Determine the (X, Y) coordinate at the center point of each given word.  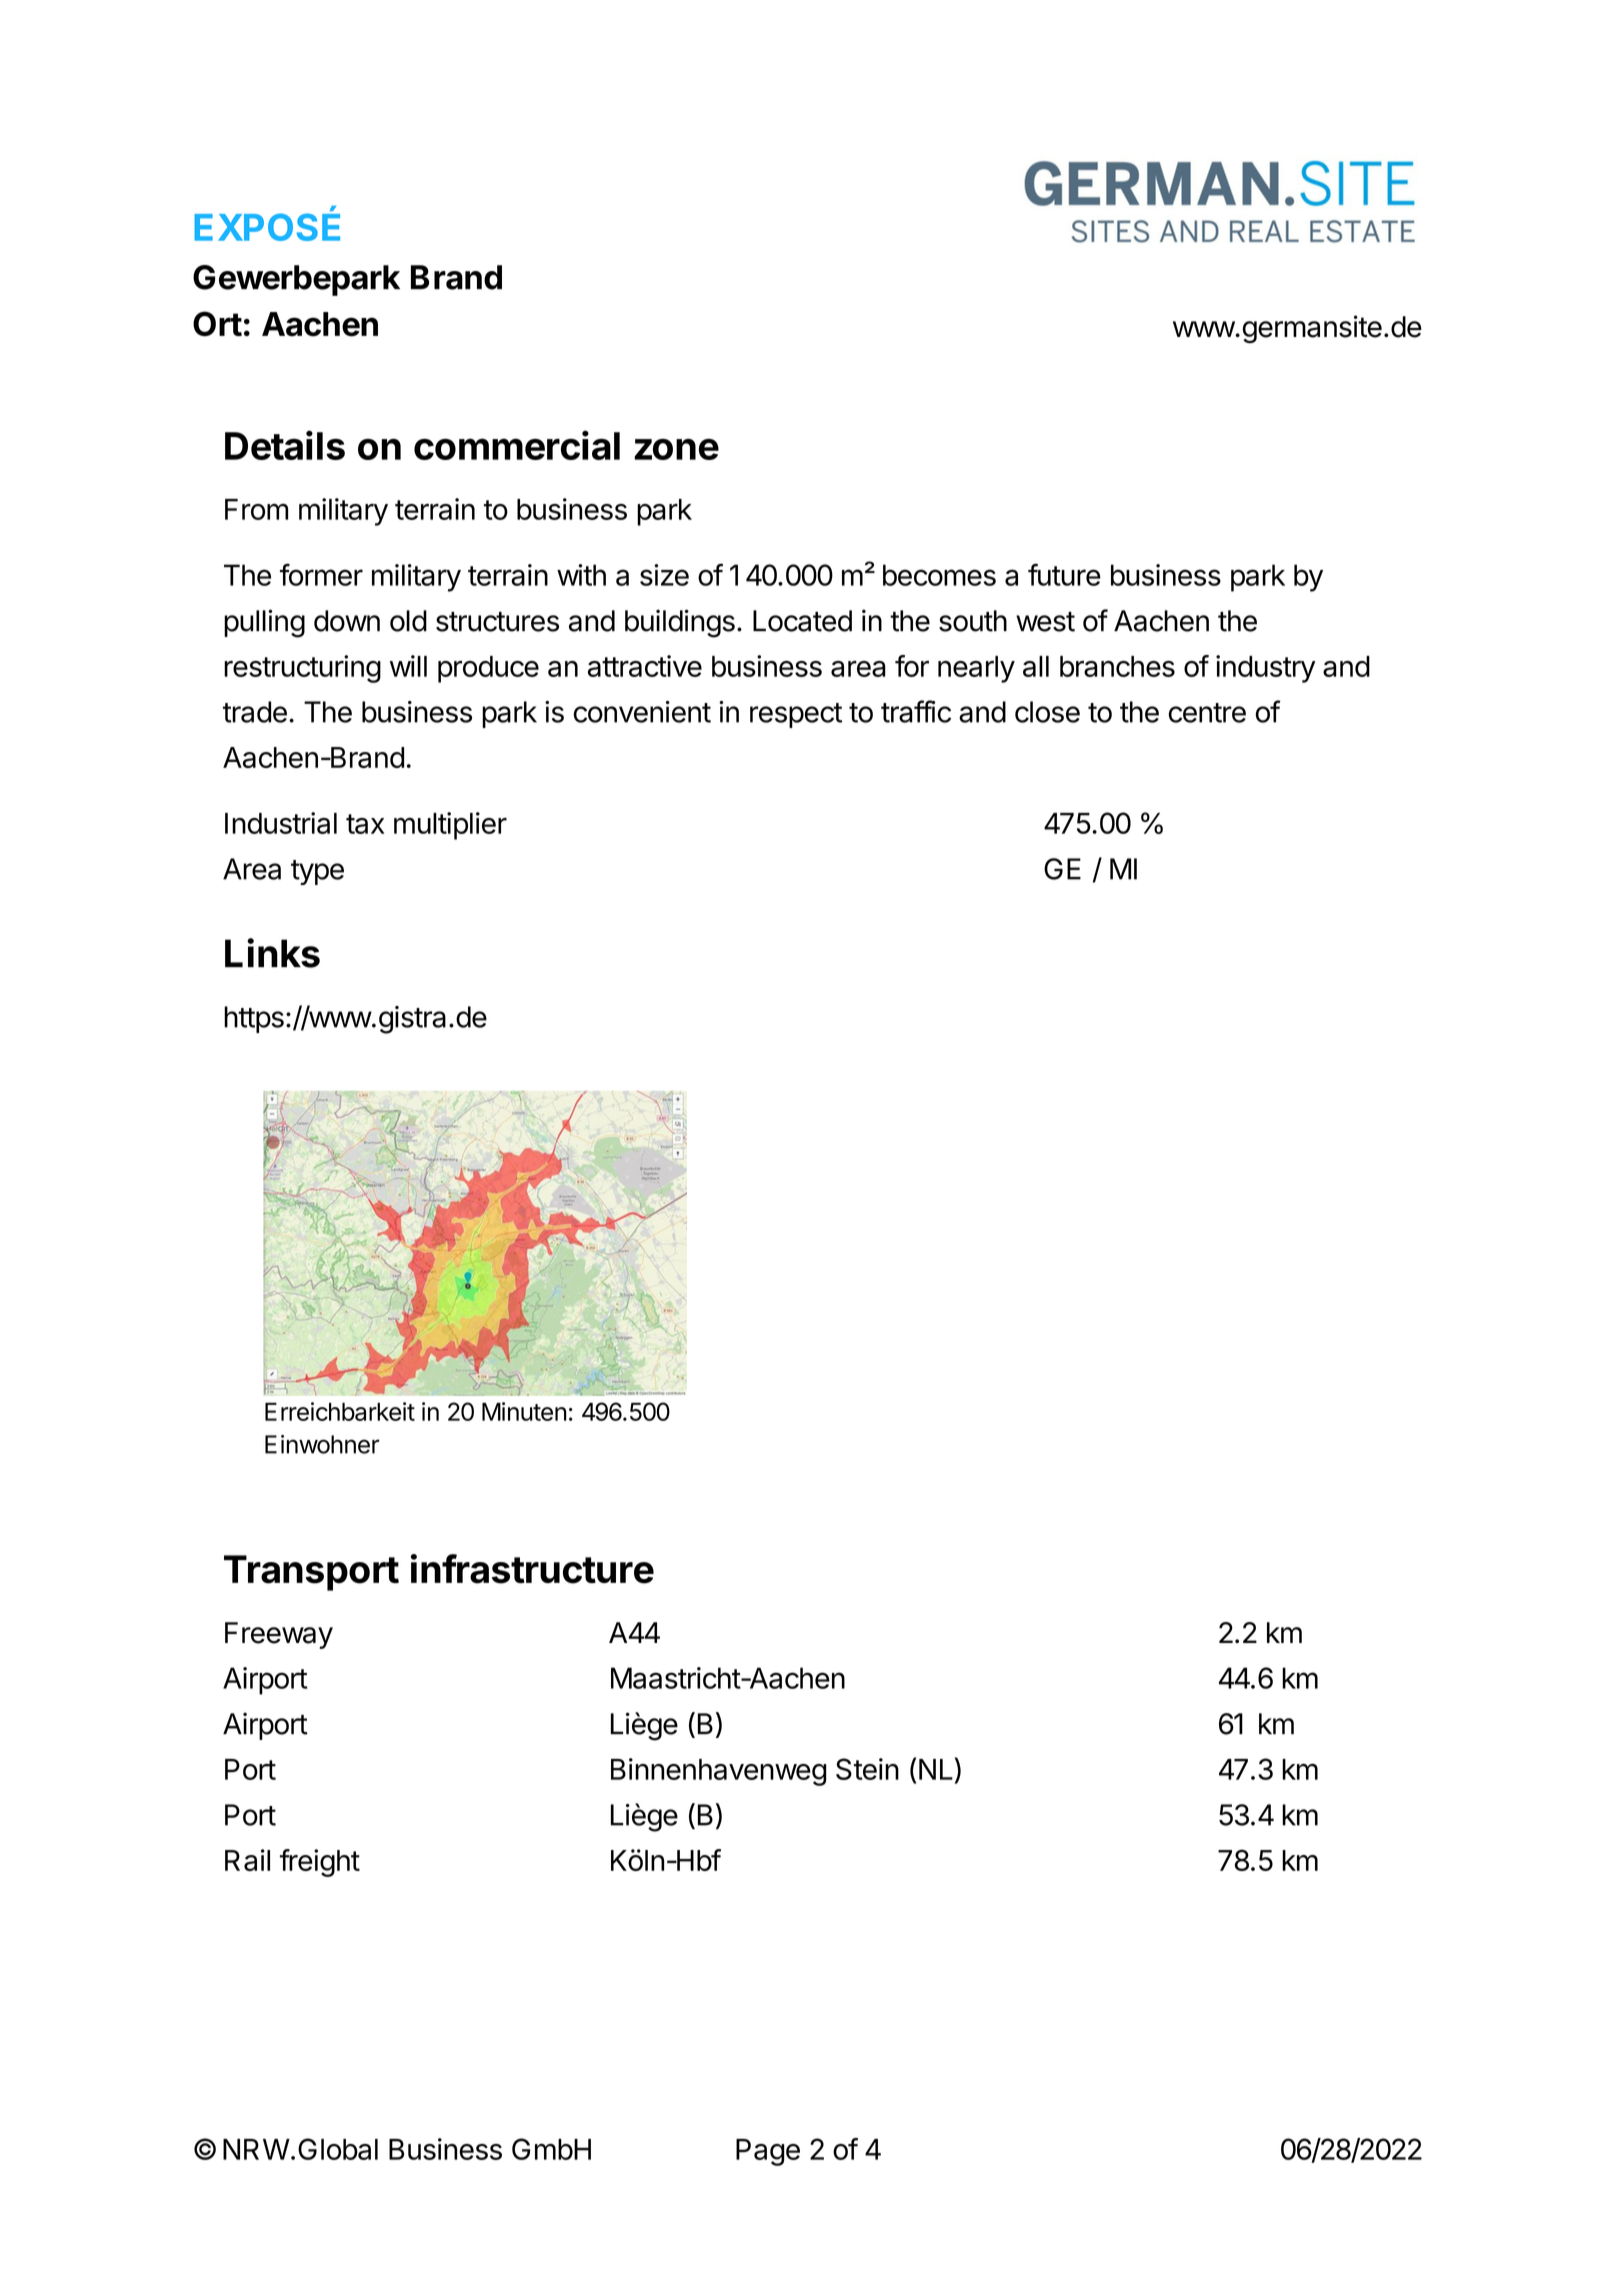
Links (272, 953)
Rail (247, 1860)
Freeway (279, 1635)
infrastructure (532, 1569)
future (1064, 574)
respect (796, 715)
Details (285, 445)
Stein (867, 1769)
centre (1207, 713)
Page (768, 2152)
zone (676, 449)
